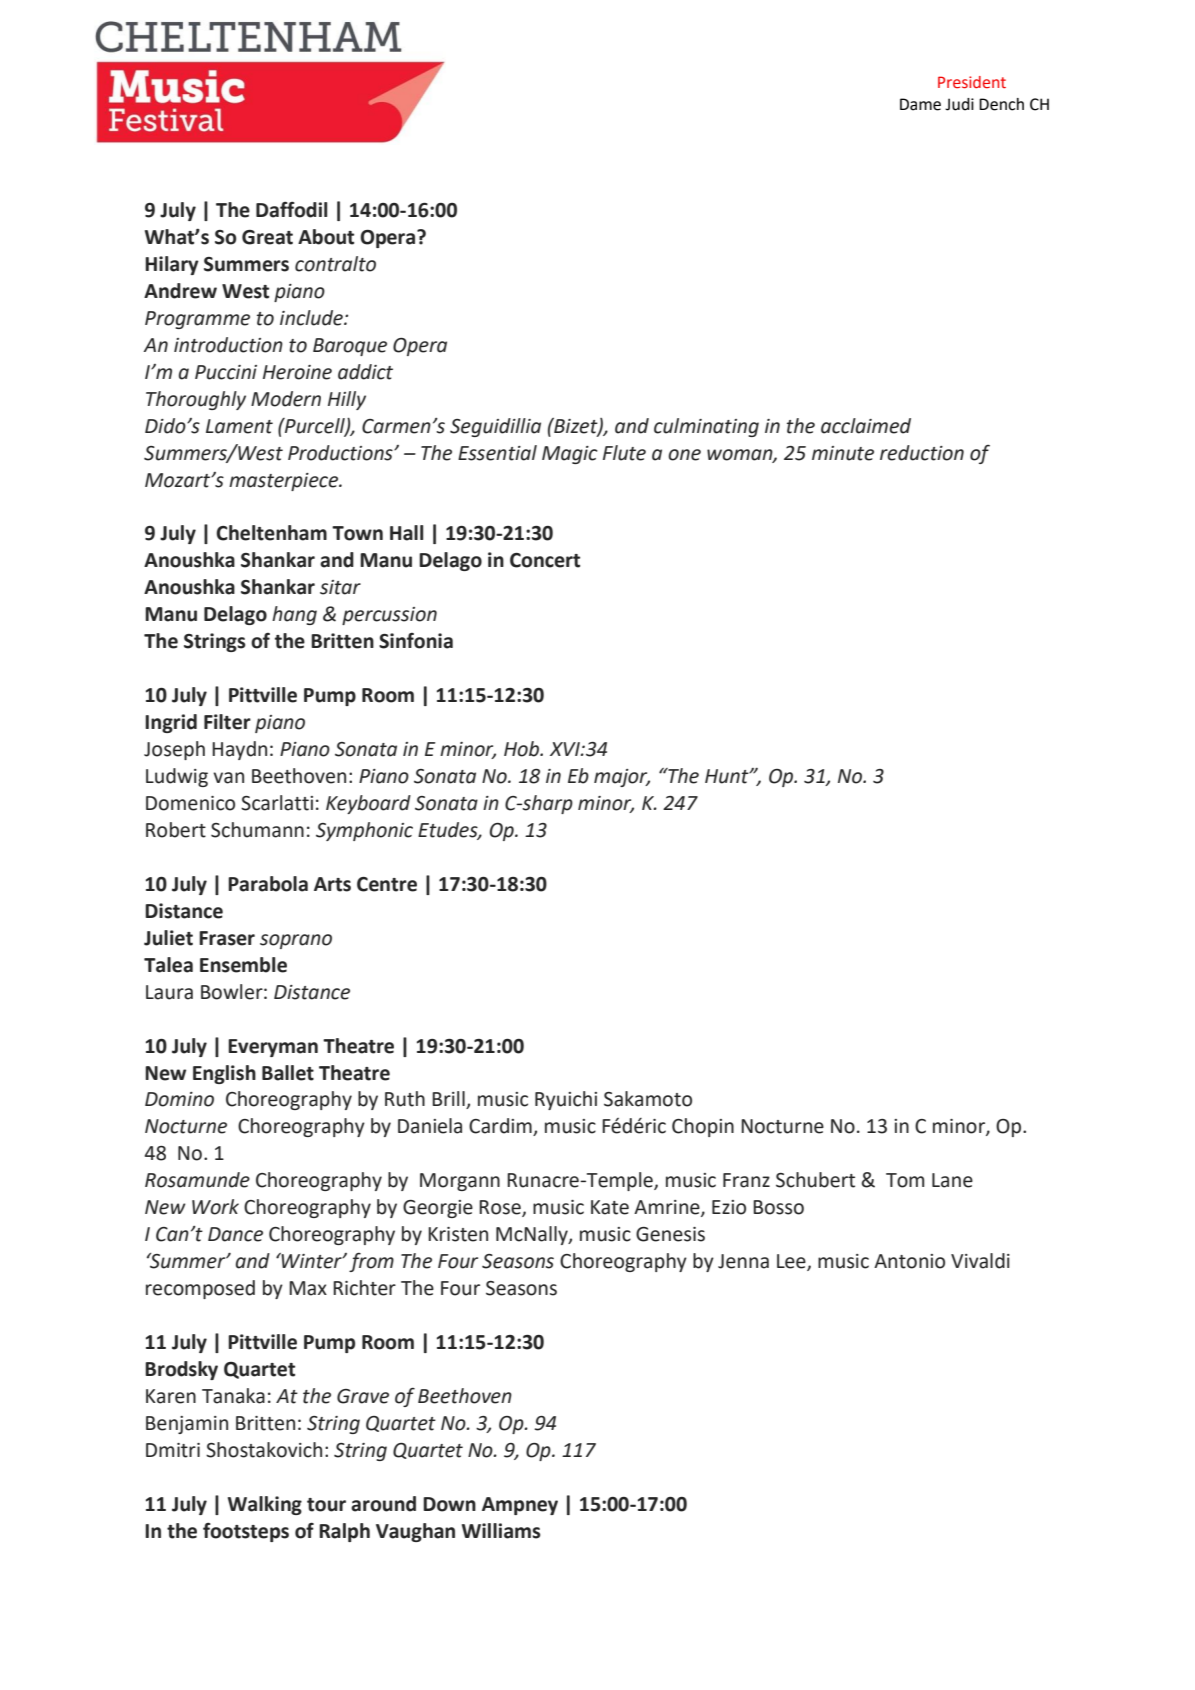 Image resolution: width=1195 pixels, height=1690 pixels. Describe the element at coordinates (265, 1505) in the document. I see `Walking` at that location.
